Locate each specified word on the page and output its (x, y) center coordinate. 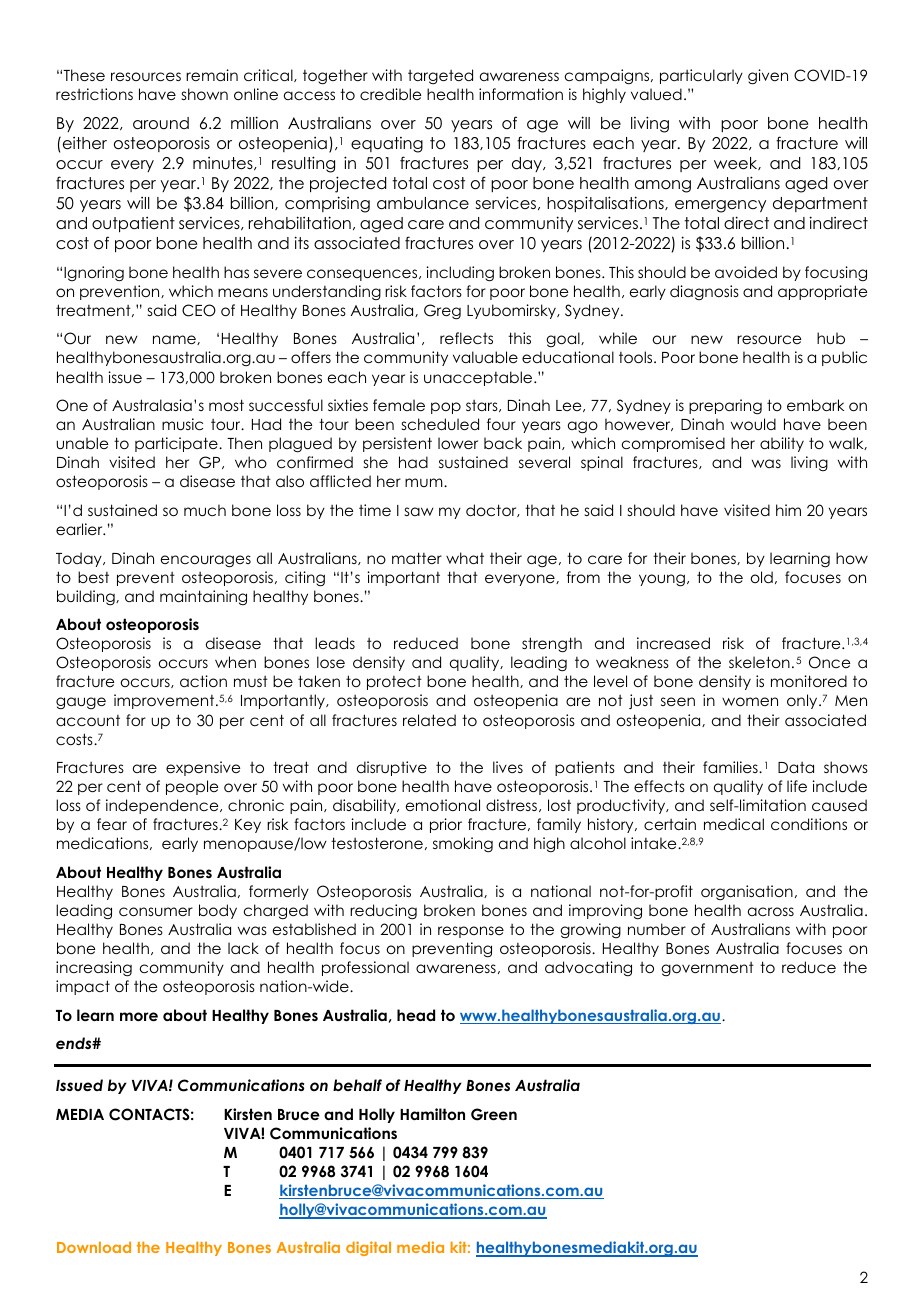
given (768, 77)
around (161, 123)
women (750, 701)
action (203, 681)
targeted (440, 76)
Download (94, 1247)
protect (394, 683)
